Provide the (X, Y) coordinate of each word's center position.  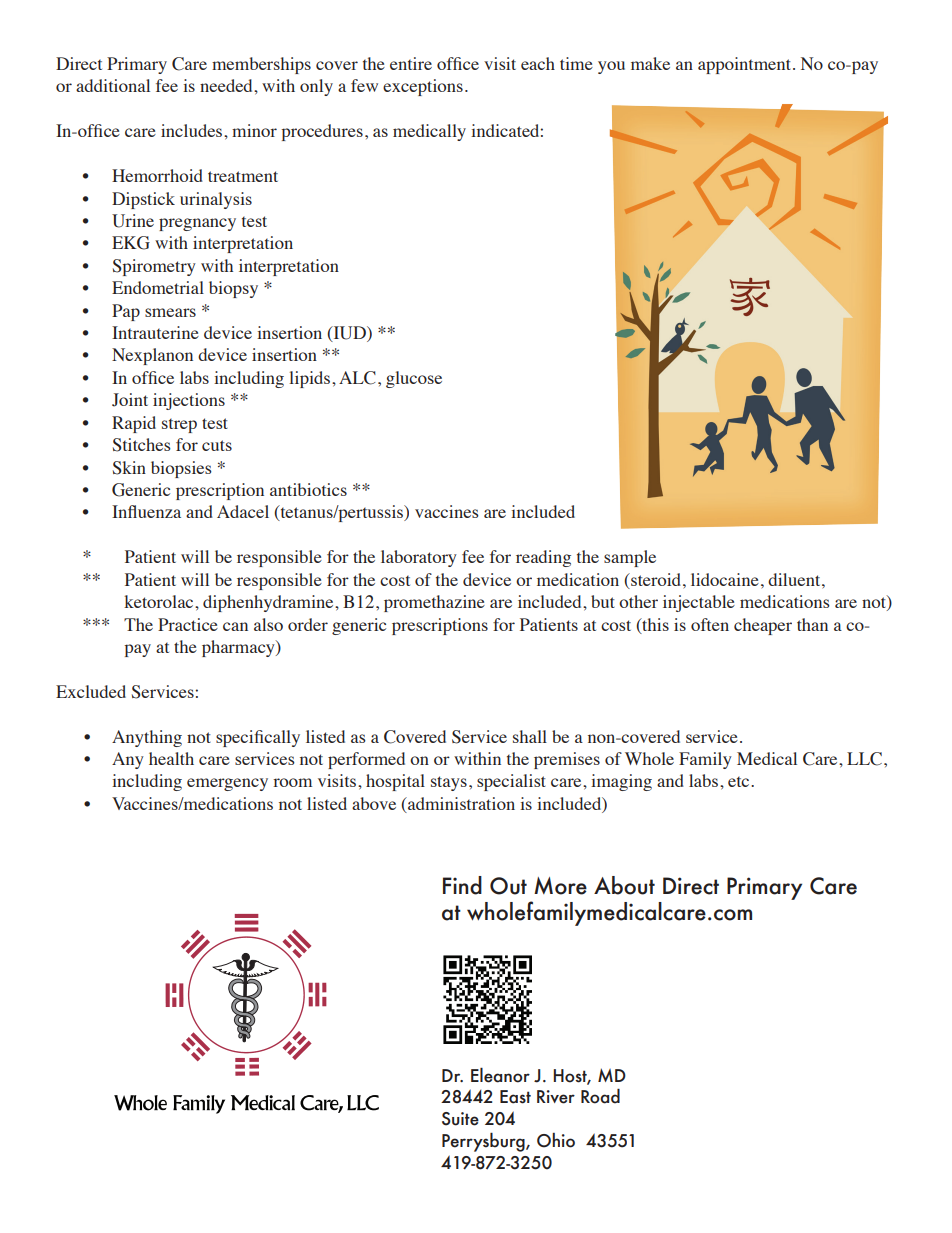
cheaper (763, 626)
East (515, 1097)
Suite (460, 1119)
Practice (188, 624)
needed (227, 85)
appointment (746, 65)
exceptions (423, 87)
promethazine (434, 603)
